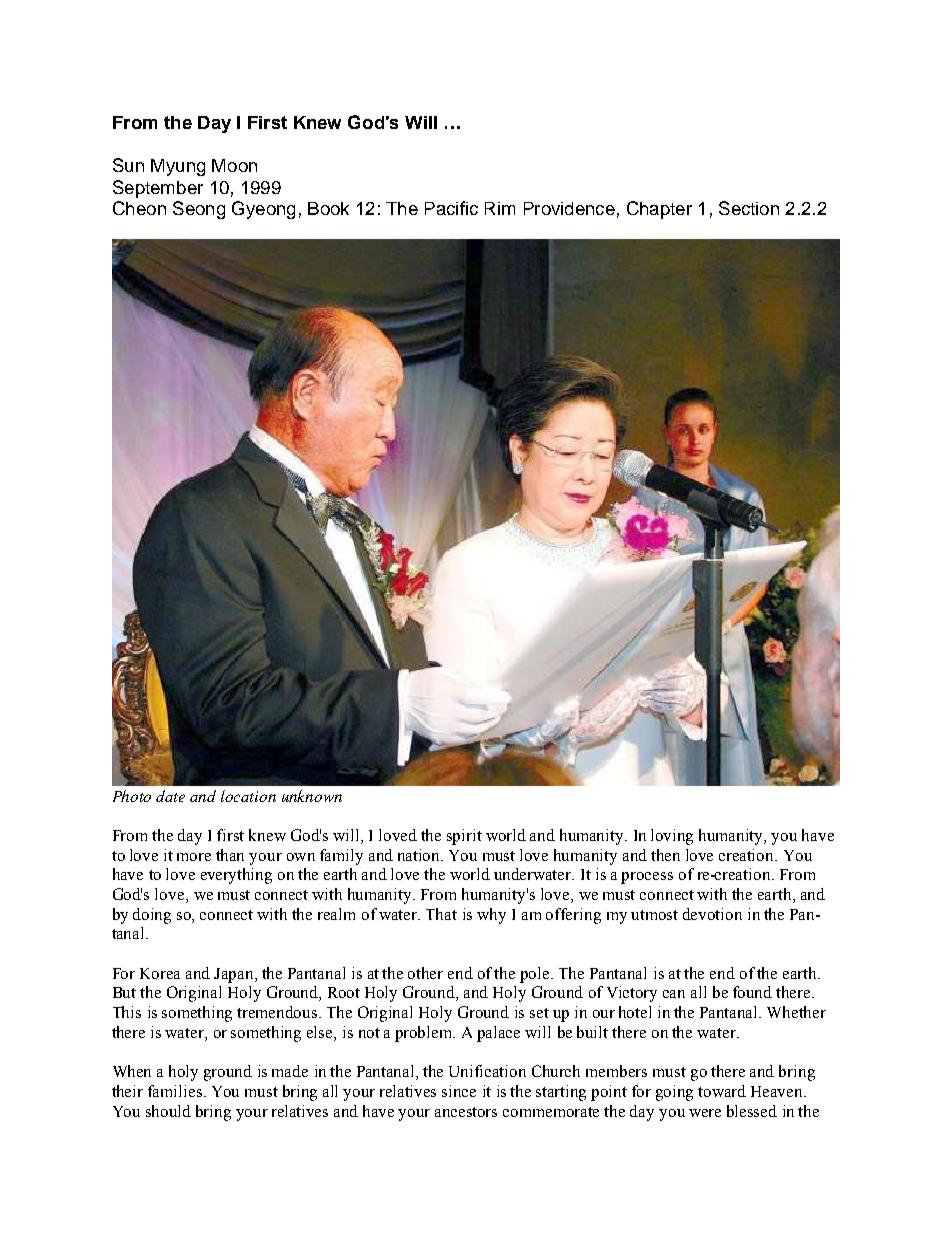  What do you see at coordinates (464, 837) in the screenshot?
I see `spirit` at bounding box center [464, 837].
